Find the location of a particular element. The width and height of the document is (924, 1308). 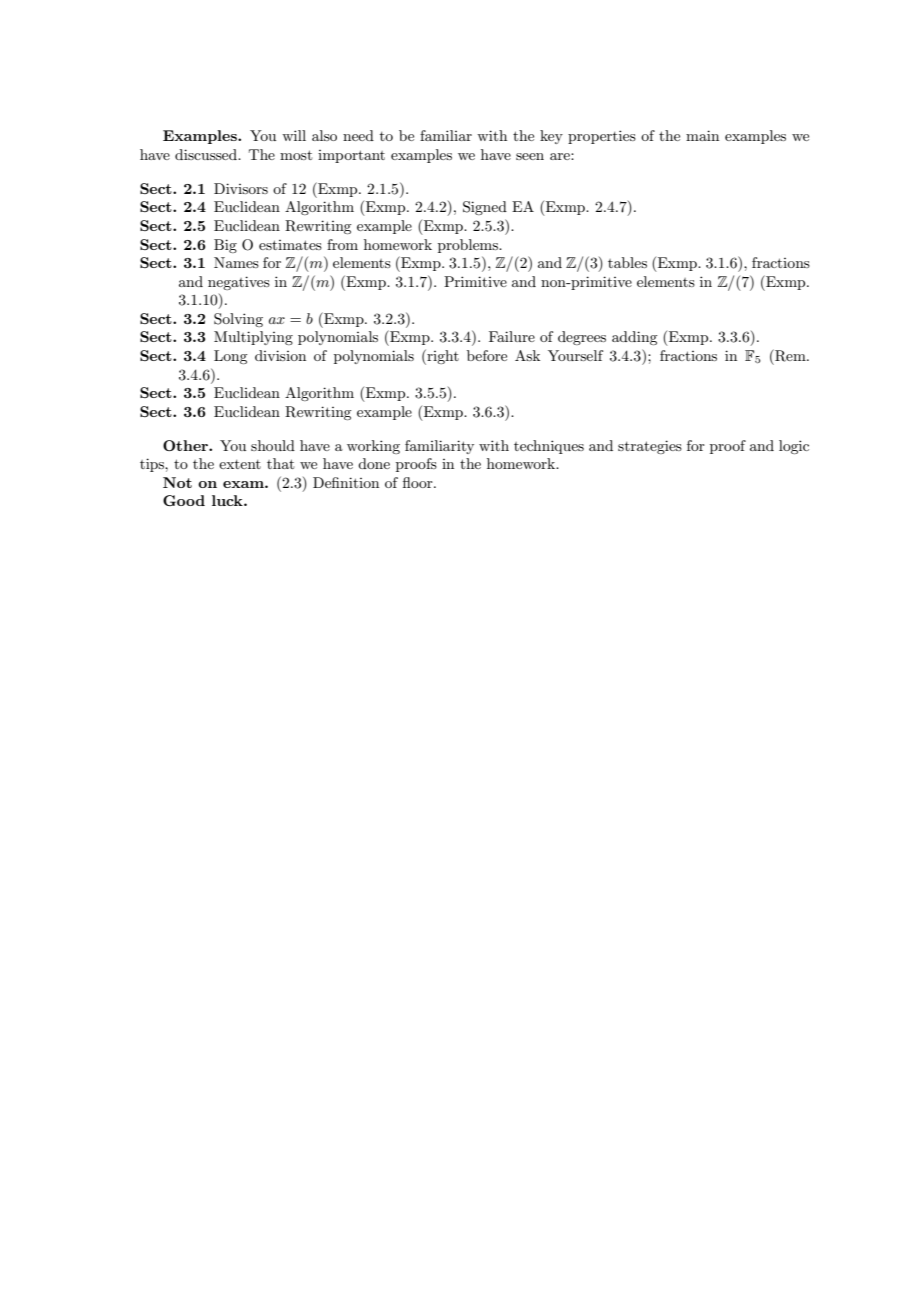

strategies is located at coordinates (650, 447).
